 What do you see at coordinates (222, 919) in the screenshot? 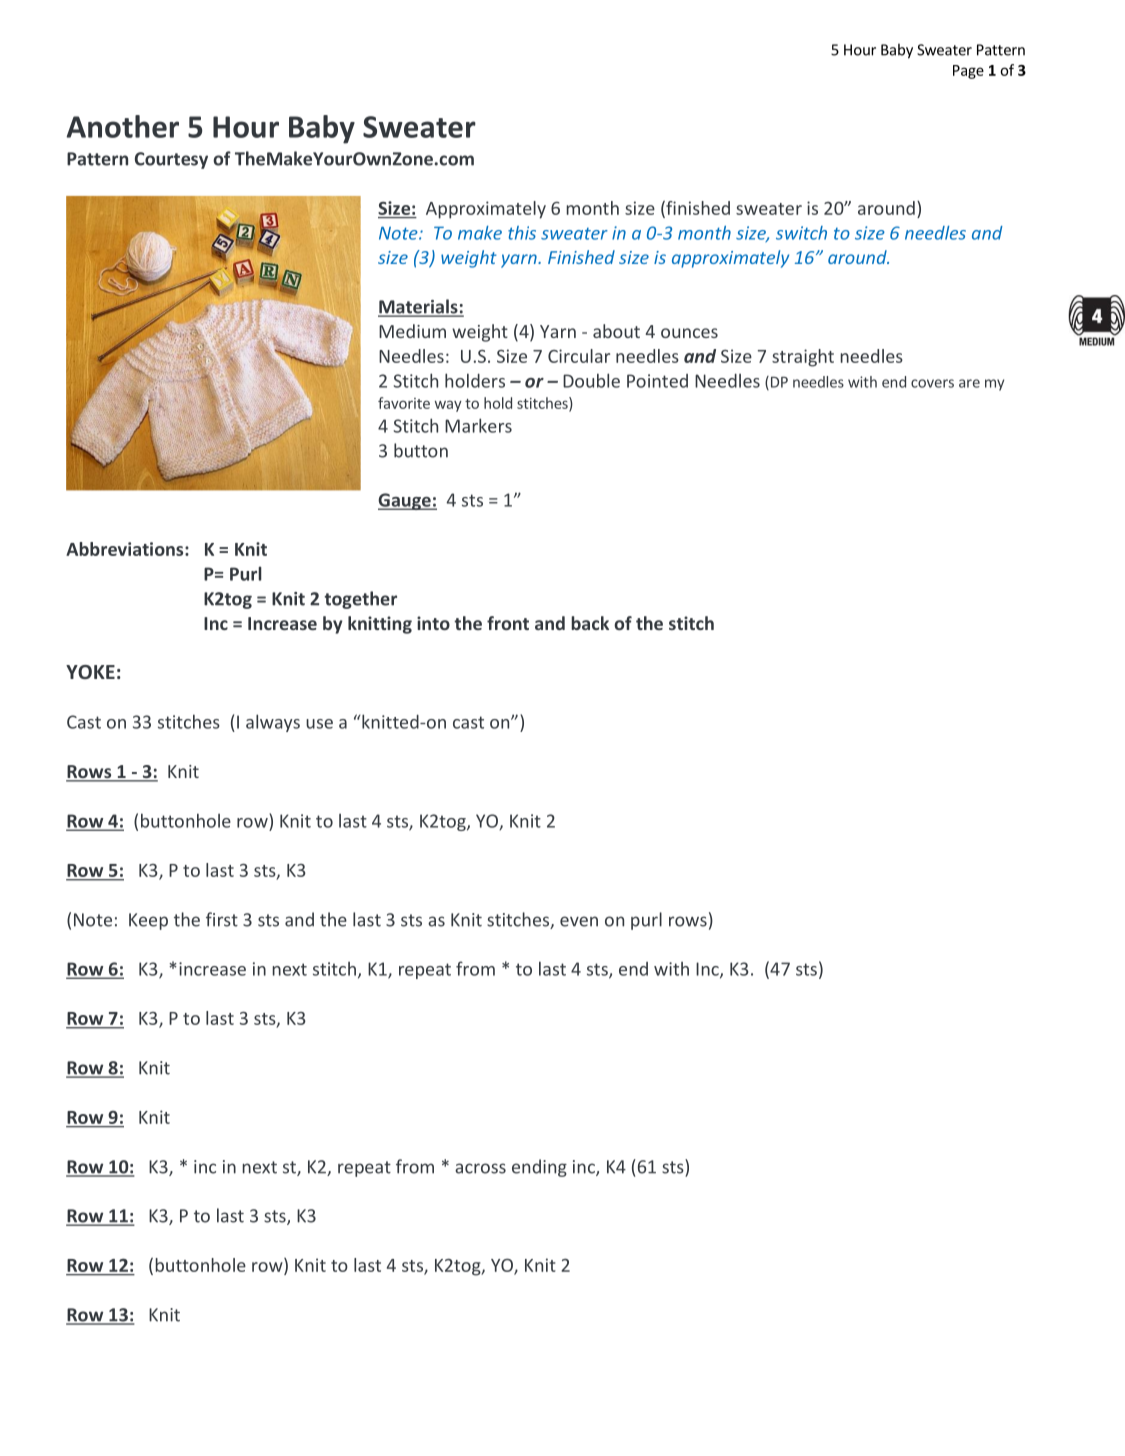
I see `first` at bounding box center [222, 919].
